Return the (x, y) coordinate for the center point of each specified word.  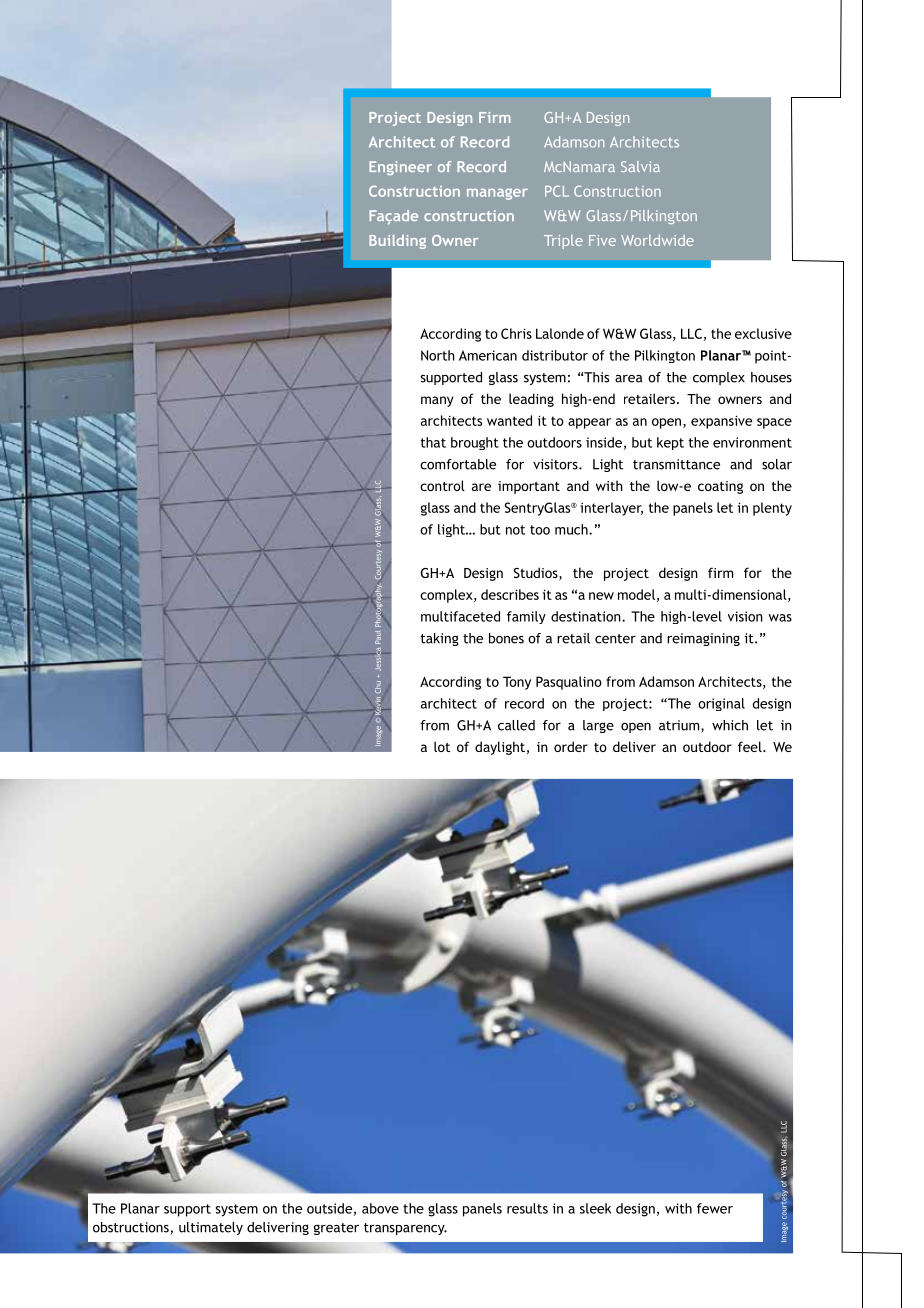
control (442, 485)
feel (751, 746)
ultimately (211, 1228)
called (516, 725)
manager (497, 194)
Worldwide (657, 240)
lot (442, 746)
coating (720, 487)
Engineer (400, 168)
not (515, 530)
